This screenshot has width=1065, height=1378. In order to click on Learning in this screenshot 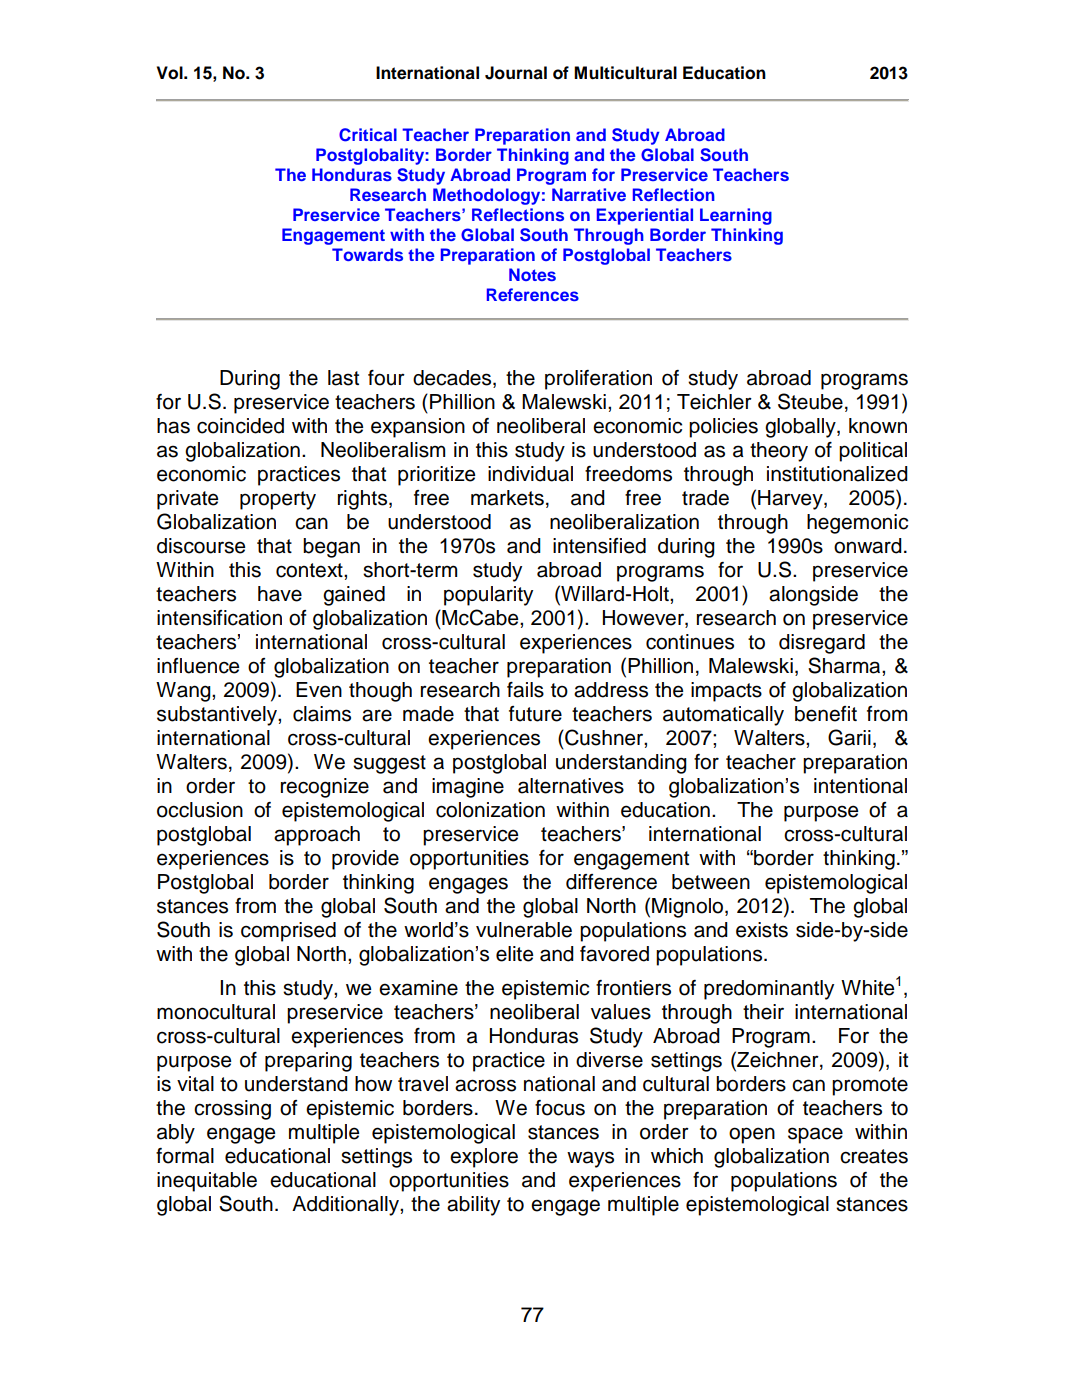, I will do `click(736, 216)`.
